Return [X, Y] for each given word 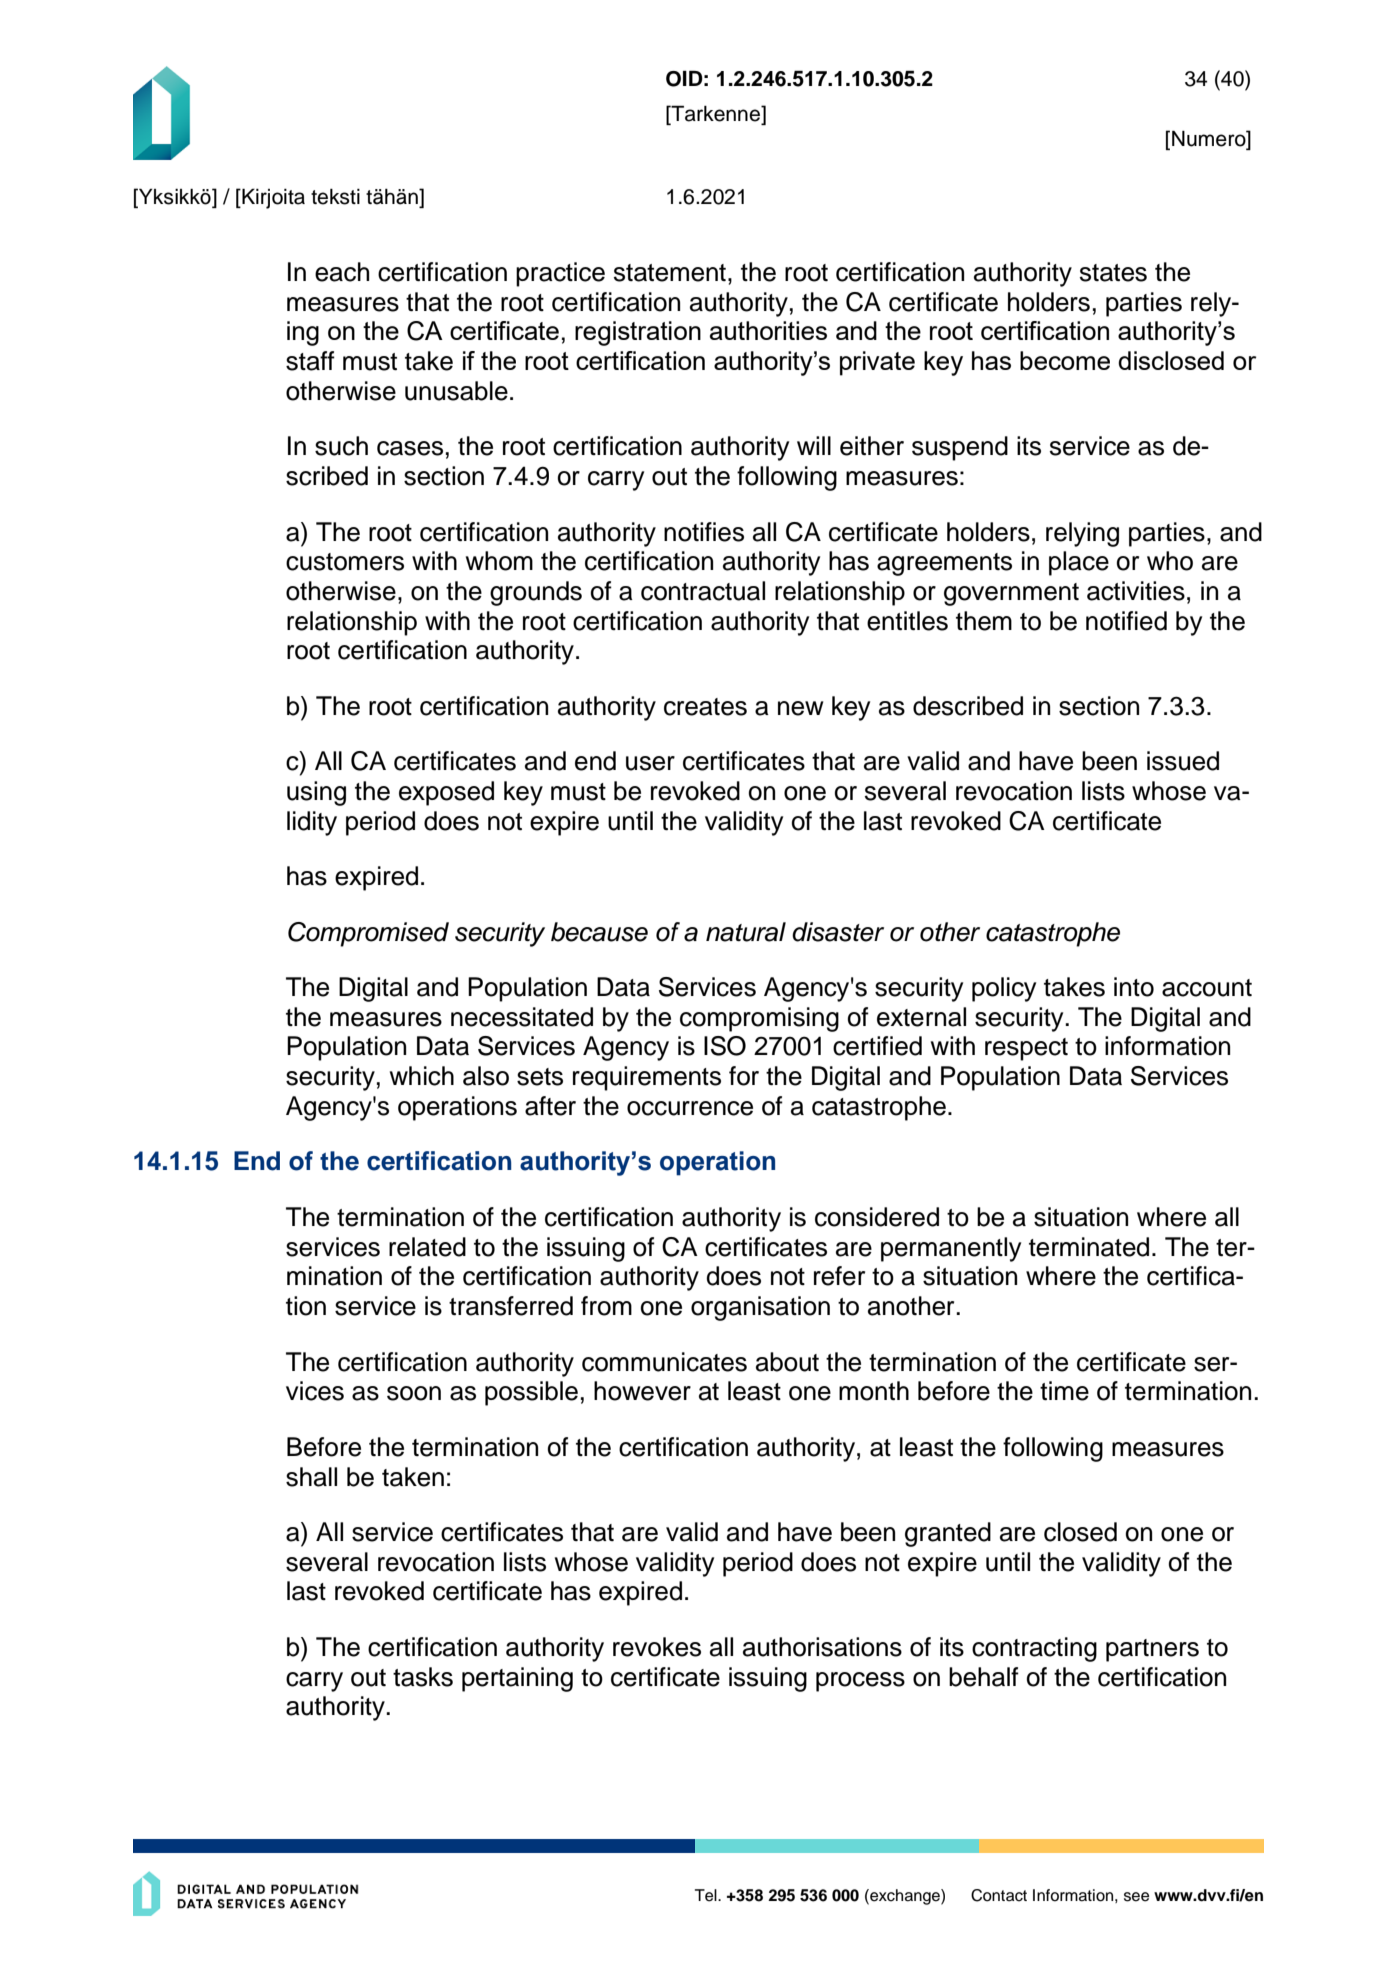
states [1113, 273]
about [787, 1362]
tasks [423, 1677]
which [422, 1076]
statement [670, 273]
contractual [703, 591]
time [1064, 1391]
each [342, 272]
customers [345, 562]
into [1134, 987]
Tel [707, 1895]
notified [1126, 621]
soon [414, 1393]
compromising [759, 1019]
